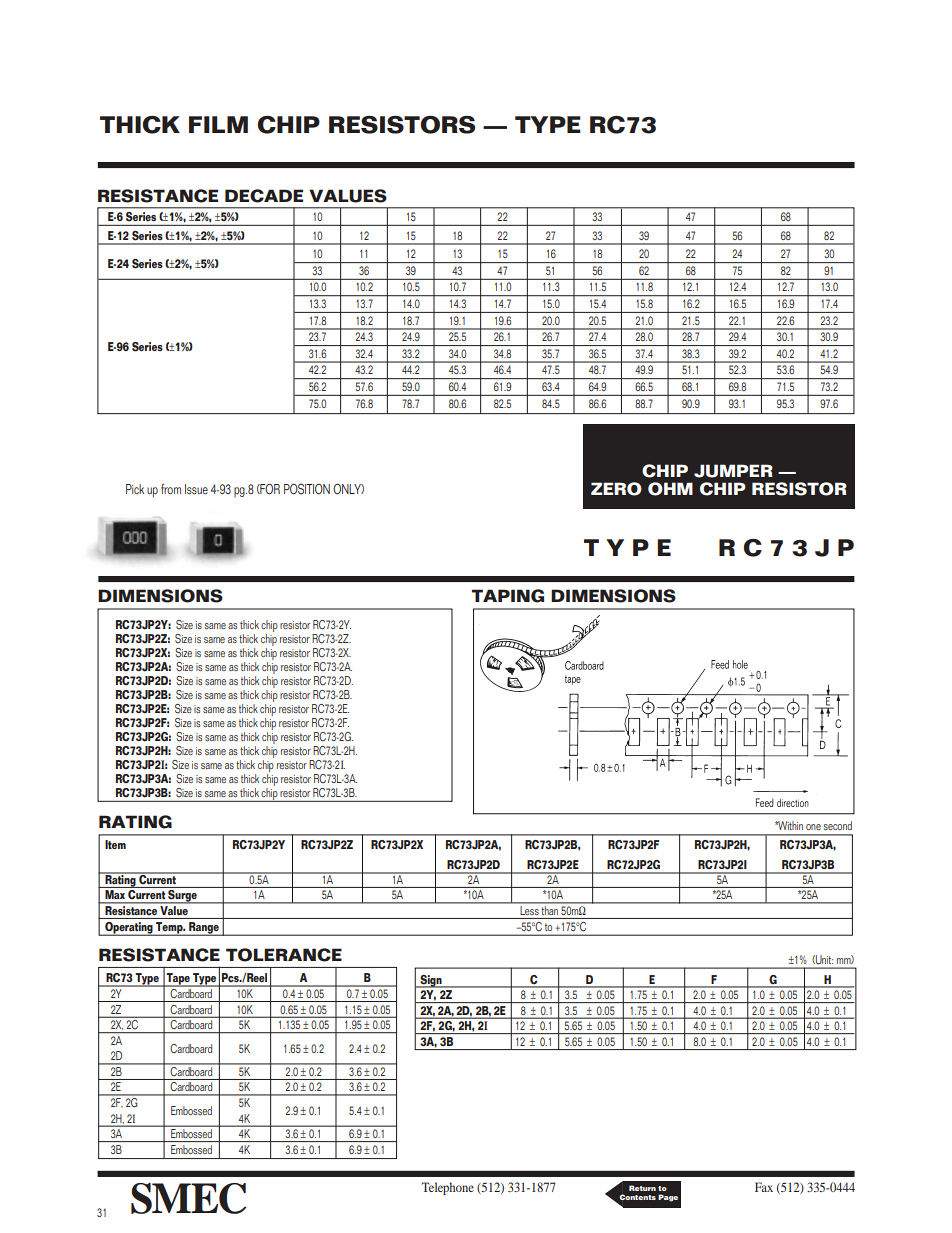 The image size is (952, 1233). What do you see at coordinates (284, 955) in the document?
I see `TOLERANCE` at bounding box center [284, 955].
